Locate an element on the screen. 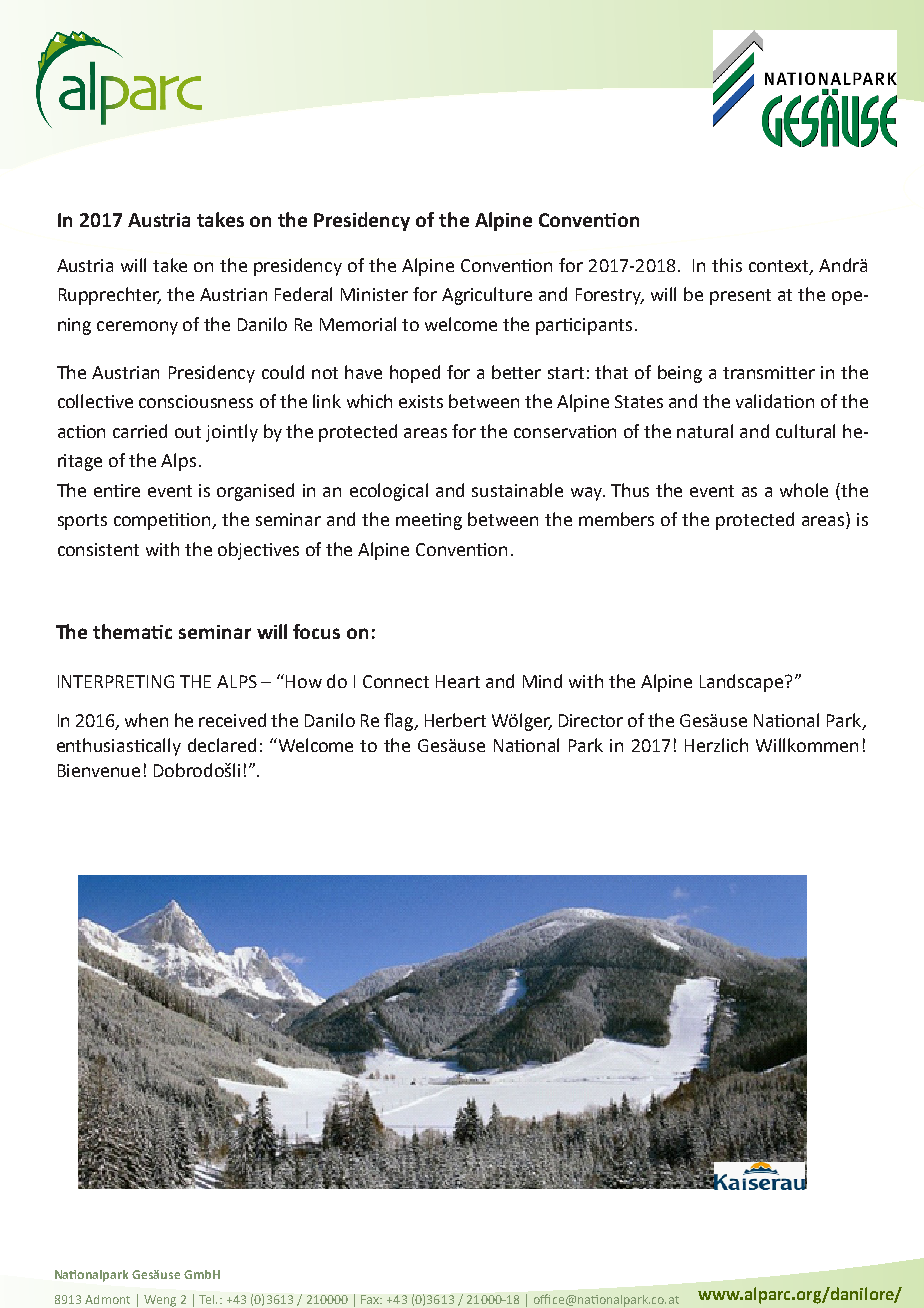 Image resolution: width=924 pixels, height=1308 pixels. thematic is located at coordinates (132, 631).
